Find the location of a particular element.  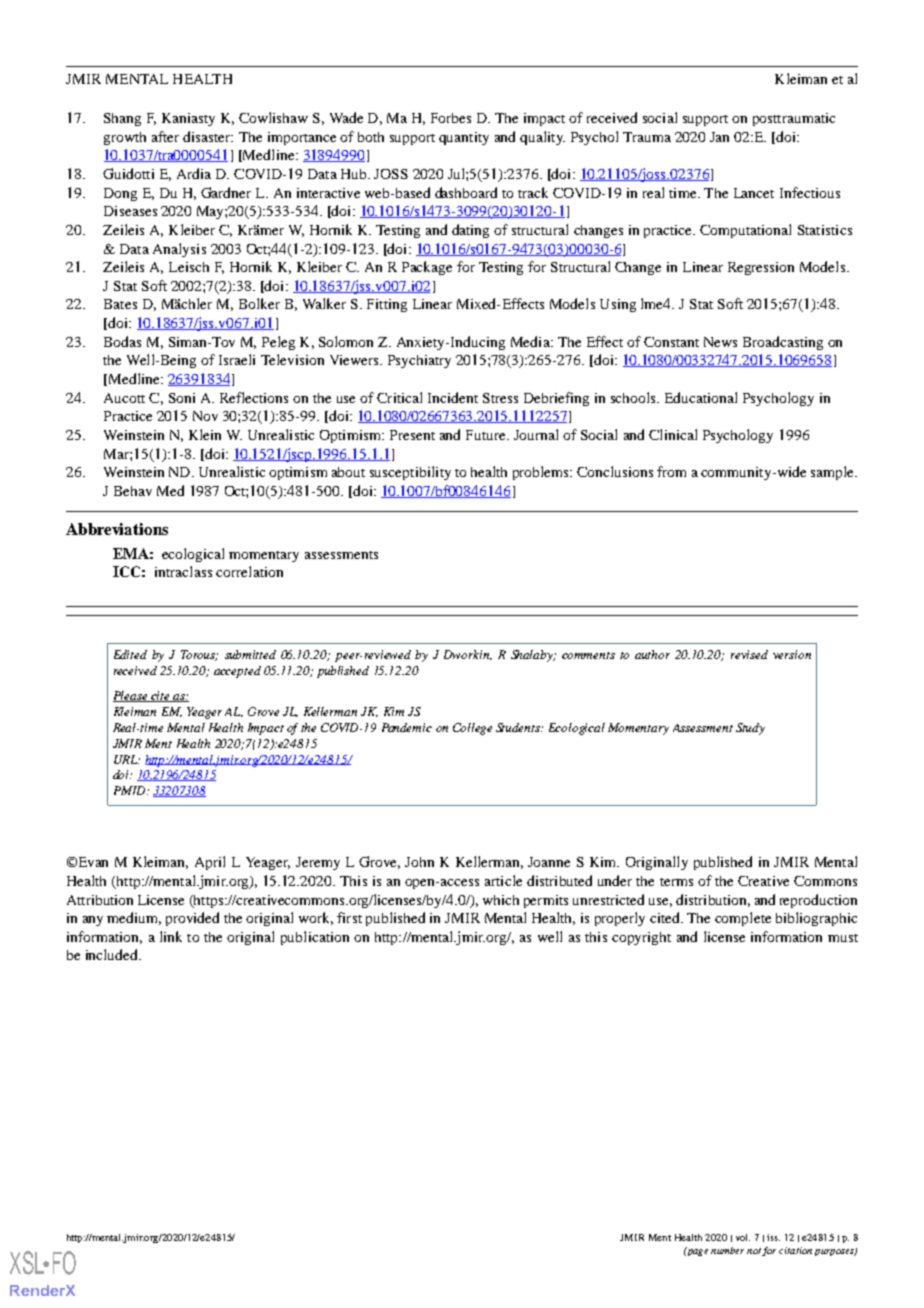

included is located at coordinates (113, 954).
